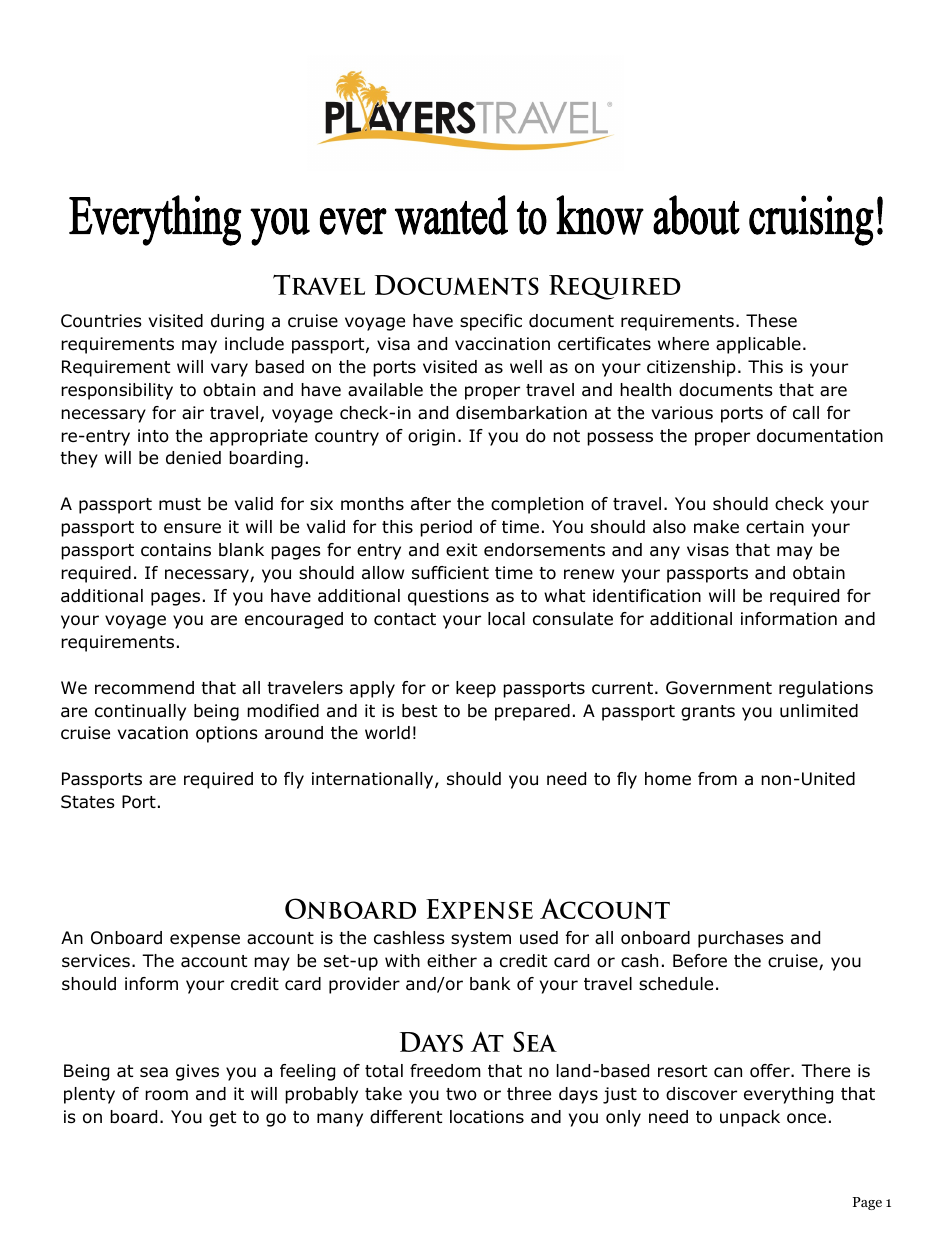 The height and width of the image is (1233, 952). What do you see at coordinates (229, 370) in the image?
I see `vary` at bounding box center [229, 370].
